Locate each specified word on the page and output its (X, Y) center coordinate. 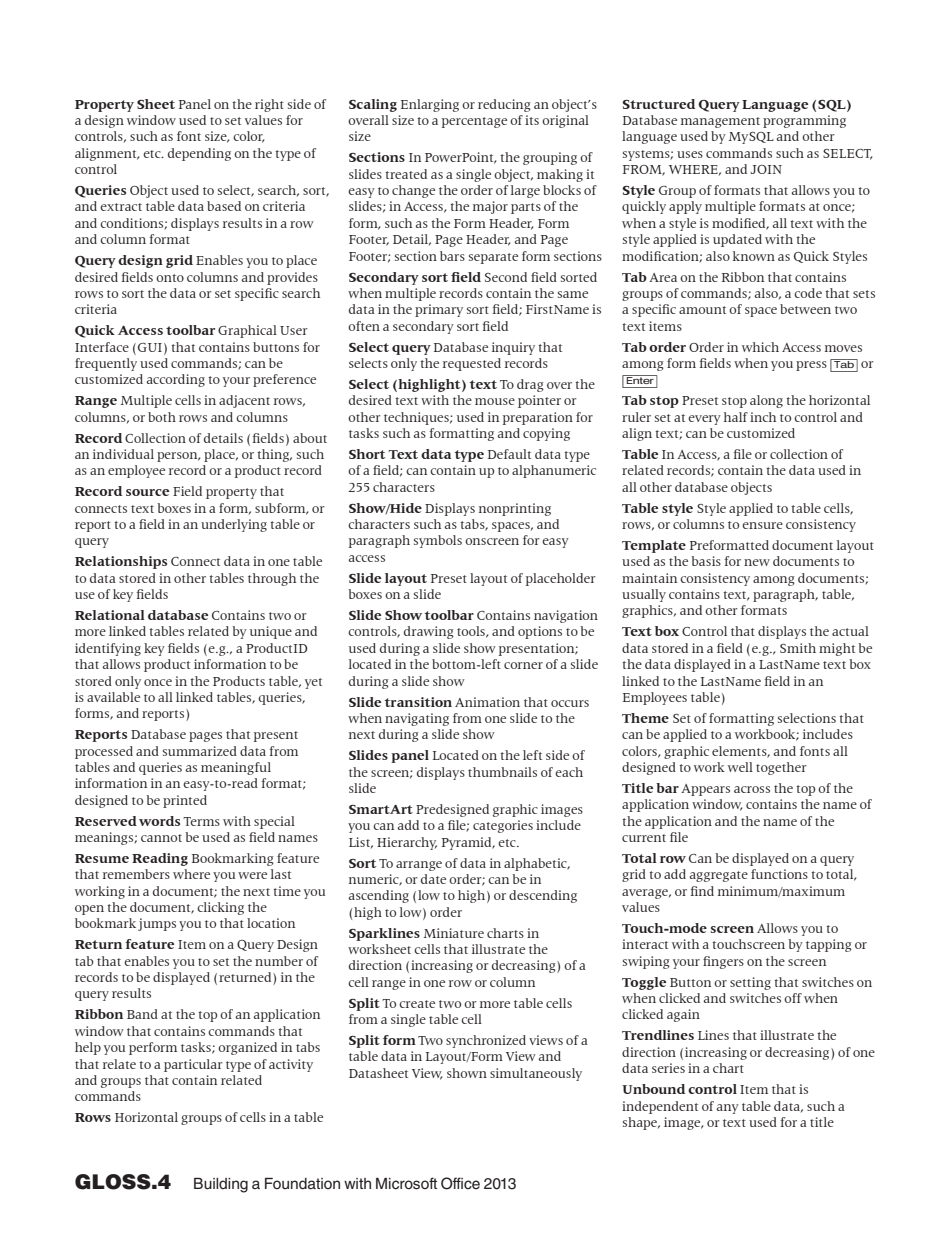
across (752, 789)
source (147, 492)
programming (804, 121)
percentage (474, 122)
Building (221, 1185)
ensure (762, 525)
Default (509, 454)
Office (460, 1183)
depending (199, 154)
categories (503, 826)
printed (185, 801)
